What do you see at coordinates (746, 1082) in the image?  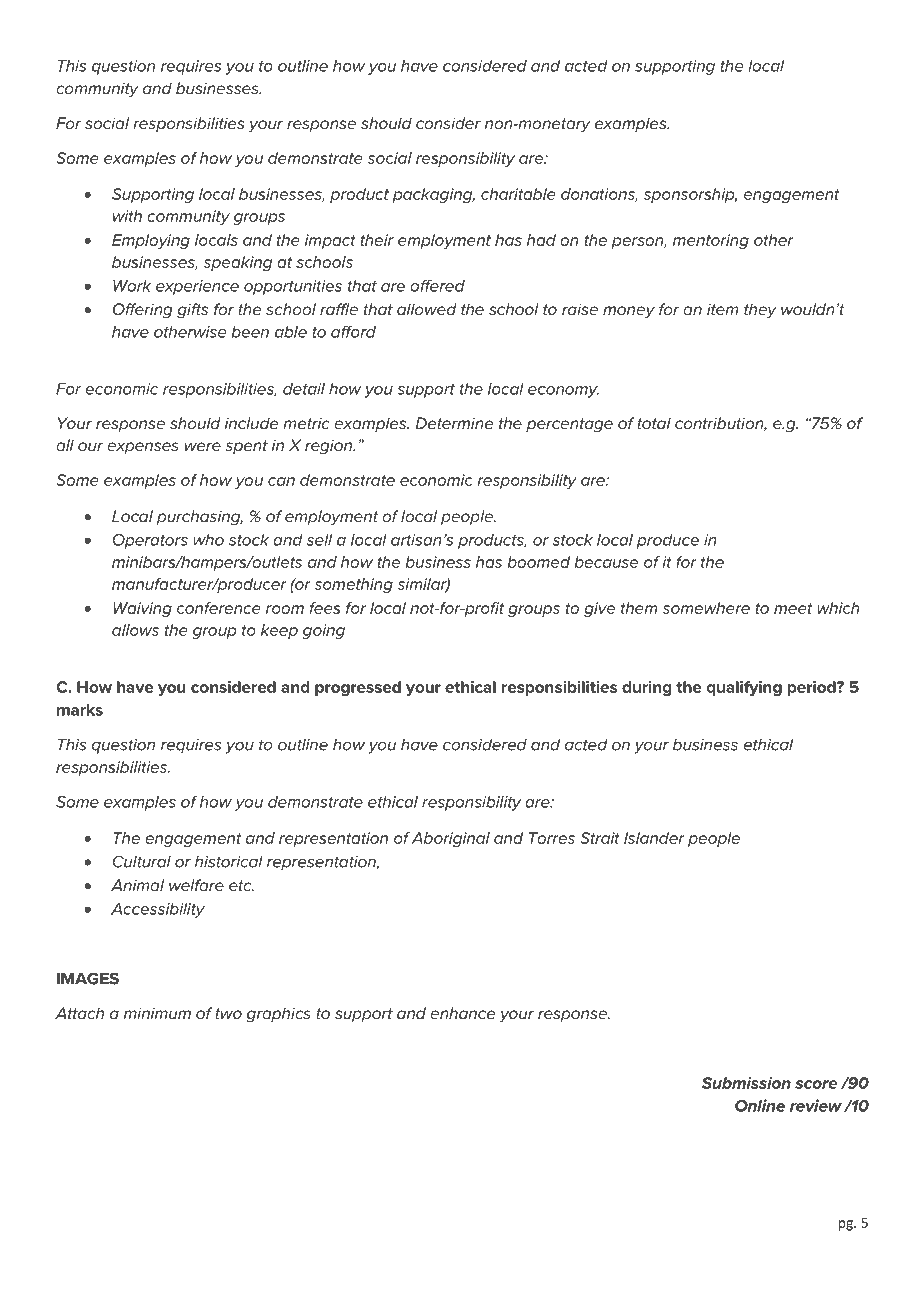 I see `Submission` at bounding box center [746, 1082].
